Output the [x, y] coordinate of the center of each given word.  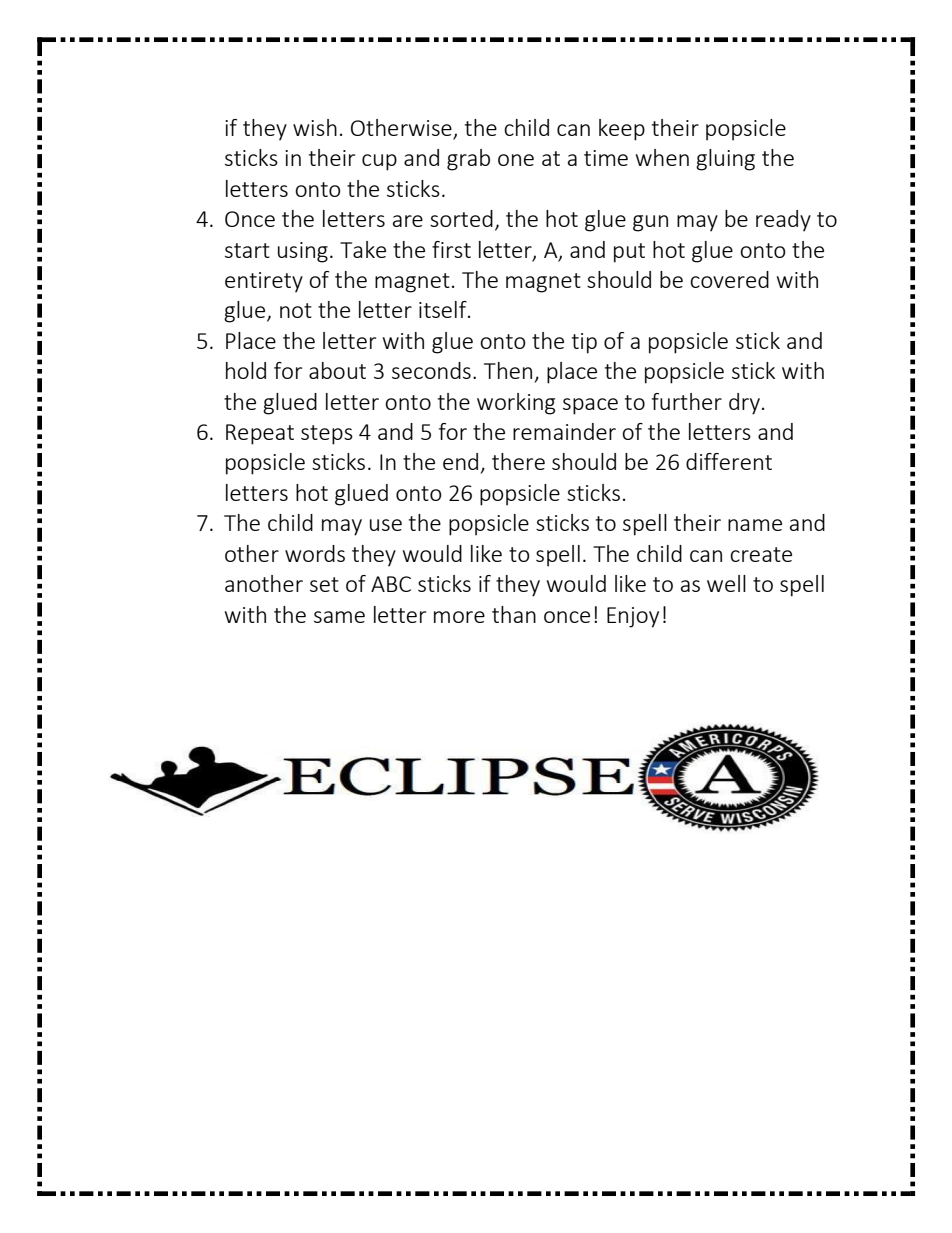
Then [508, 370]
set [324, 584]
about [337, 370]
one [516, 160]
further [687, 401]
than [514, 614]
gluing [725, 160]
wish [315, 127]
